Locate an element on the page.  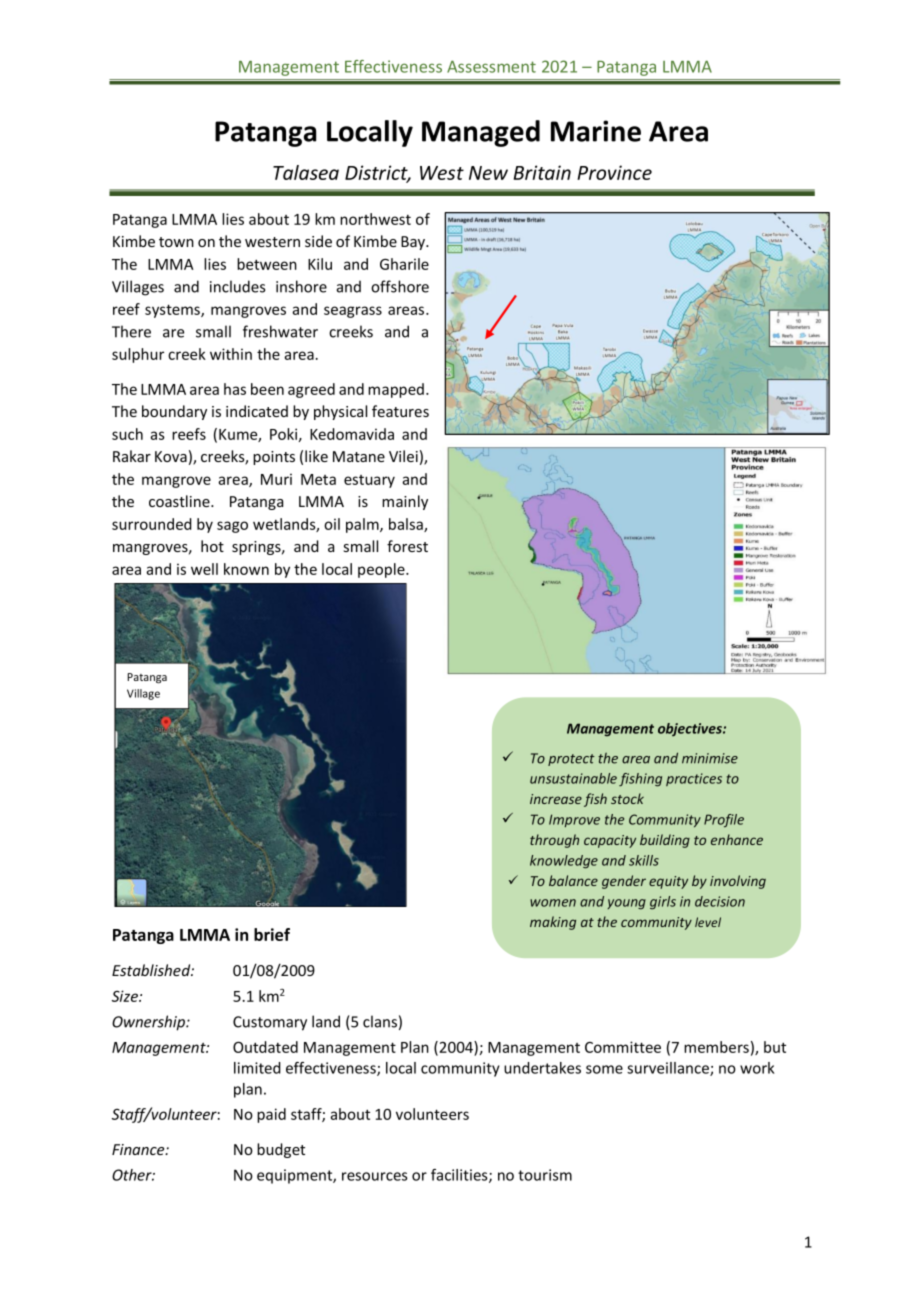
Finance is located at coordinates (139, 1149).
